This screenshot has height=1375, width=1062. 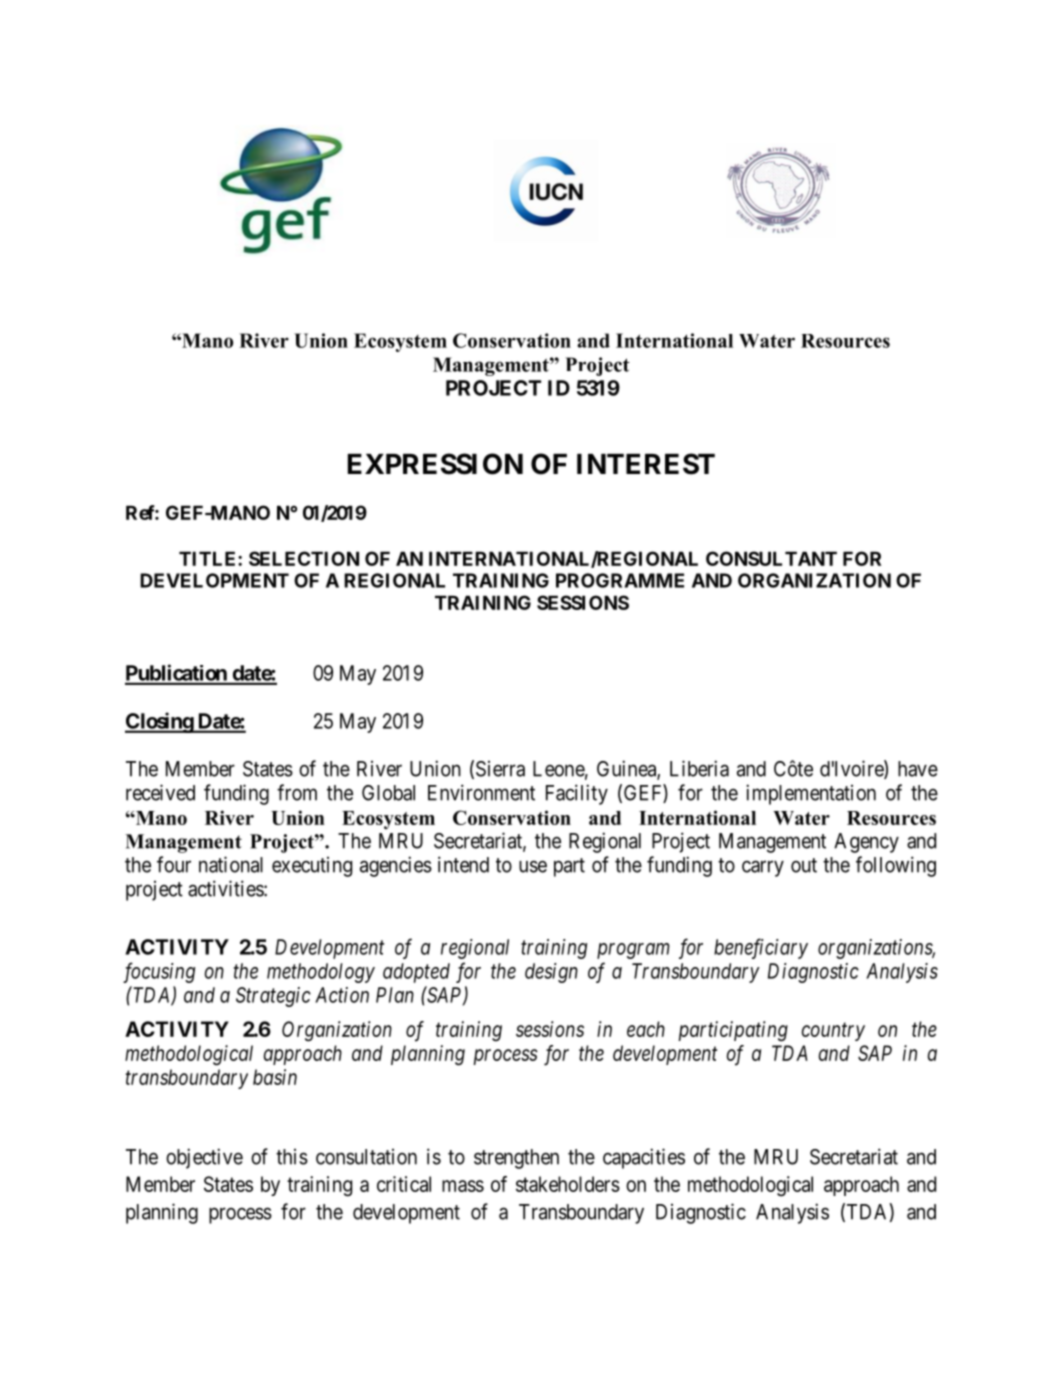 What do you see at coordinates (918, 769) in the screenshot?
I see `have` at bounding box center [918, 769].
